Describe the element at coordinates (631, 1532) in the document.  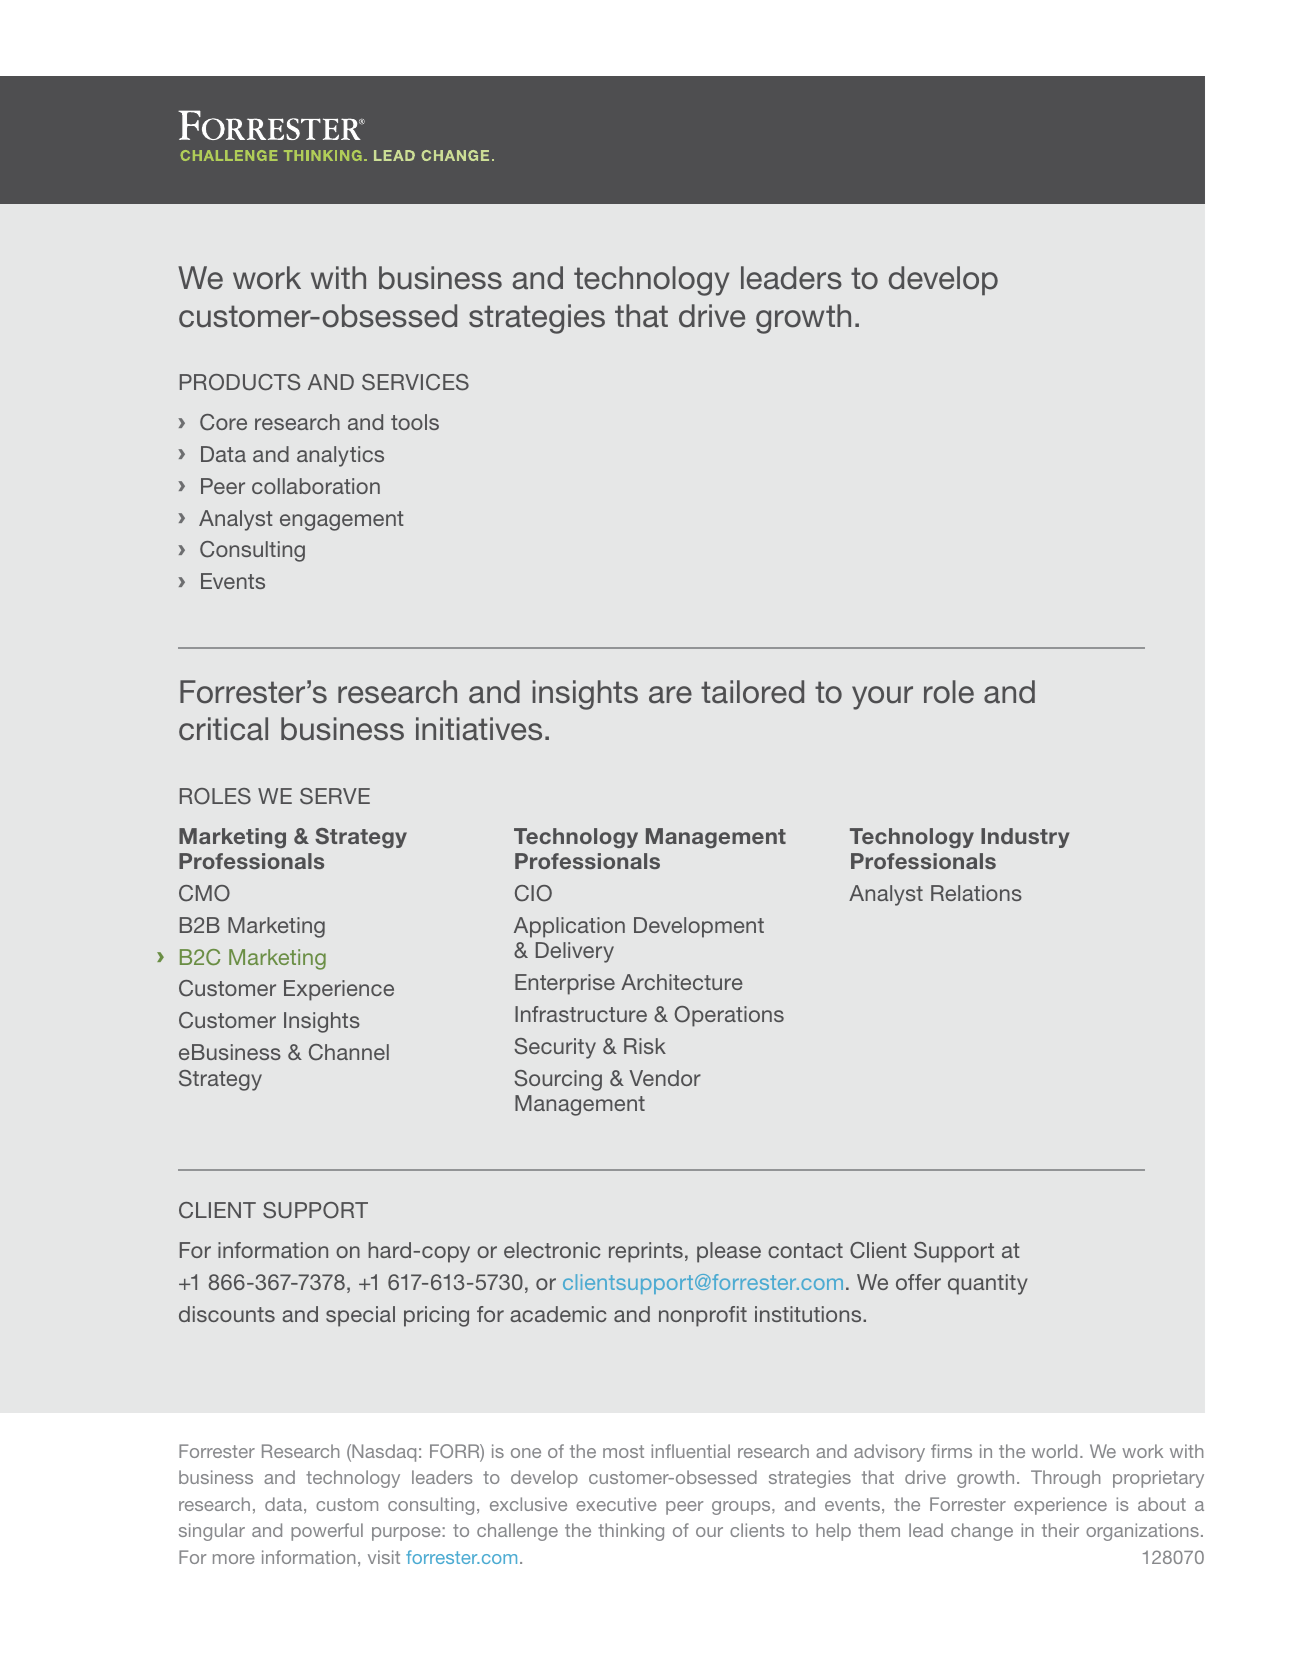
I see `thinking` at that location.
